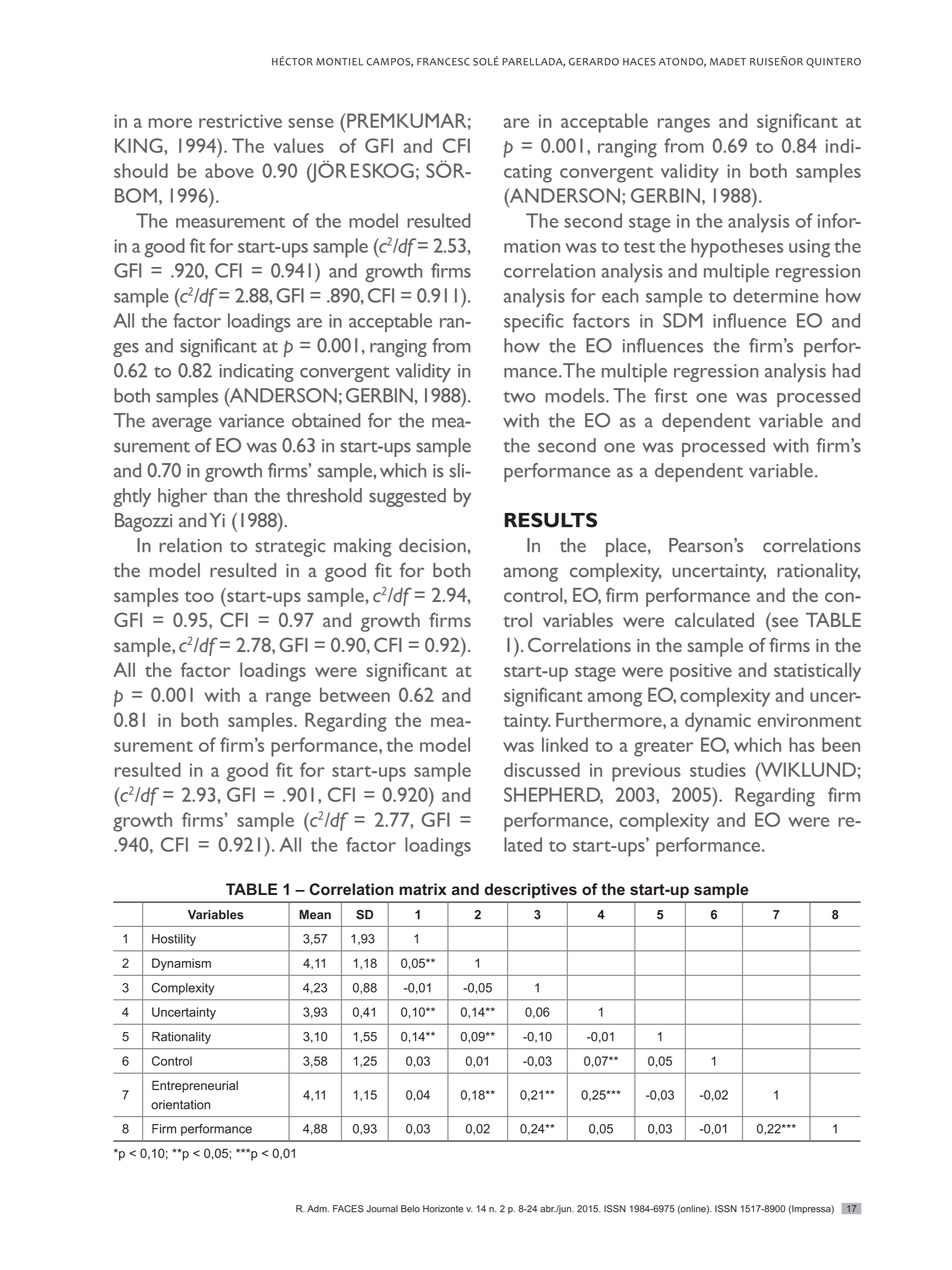 The width and height of the page is (952, 1270). I want to click on Journal, so click(382, 1209).
